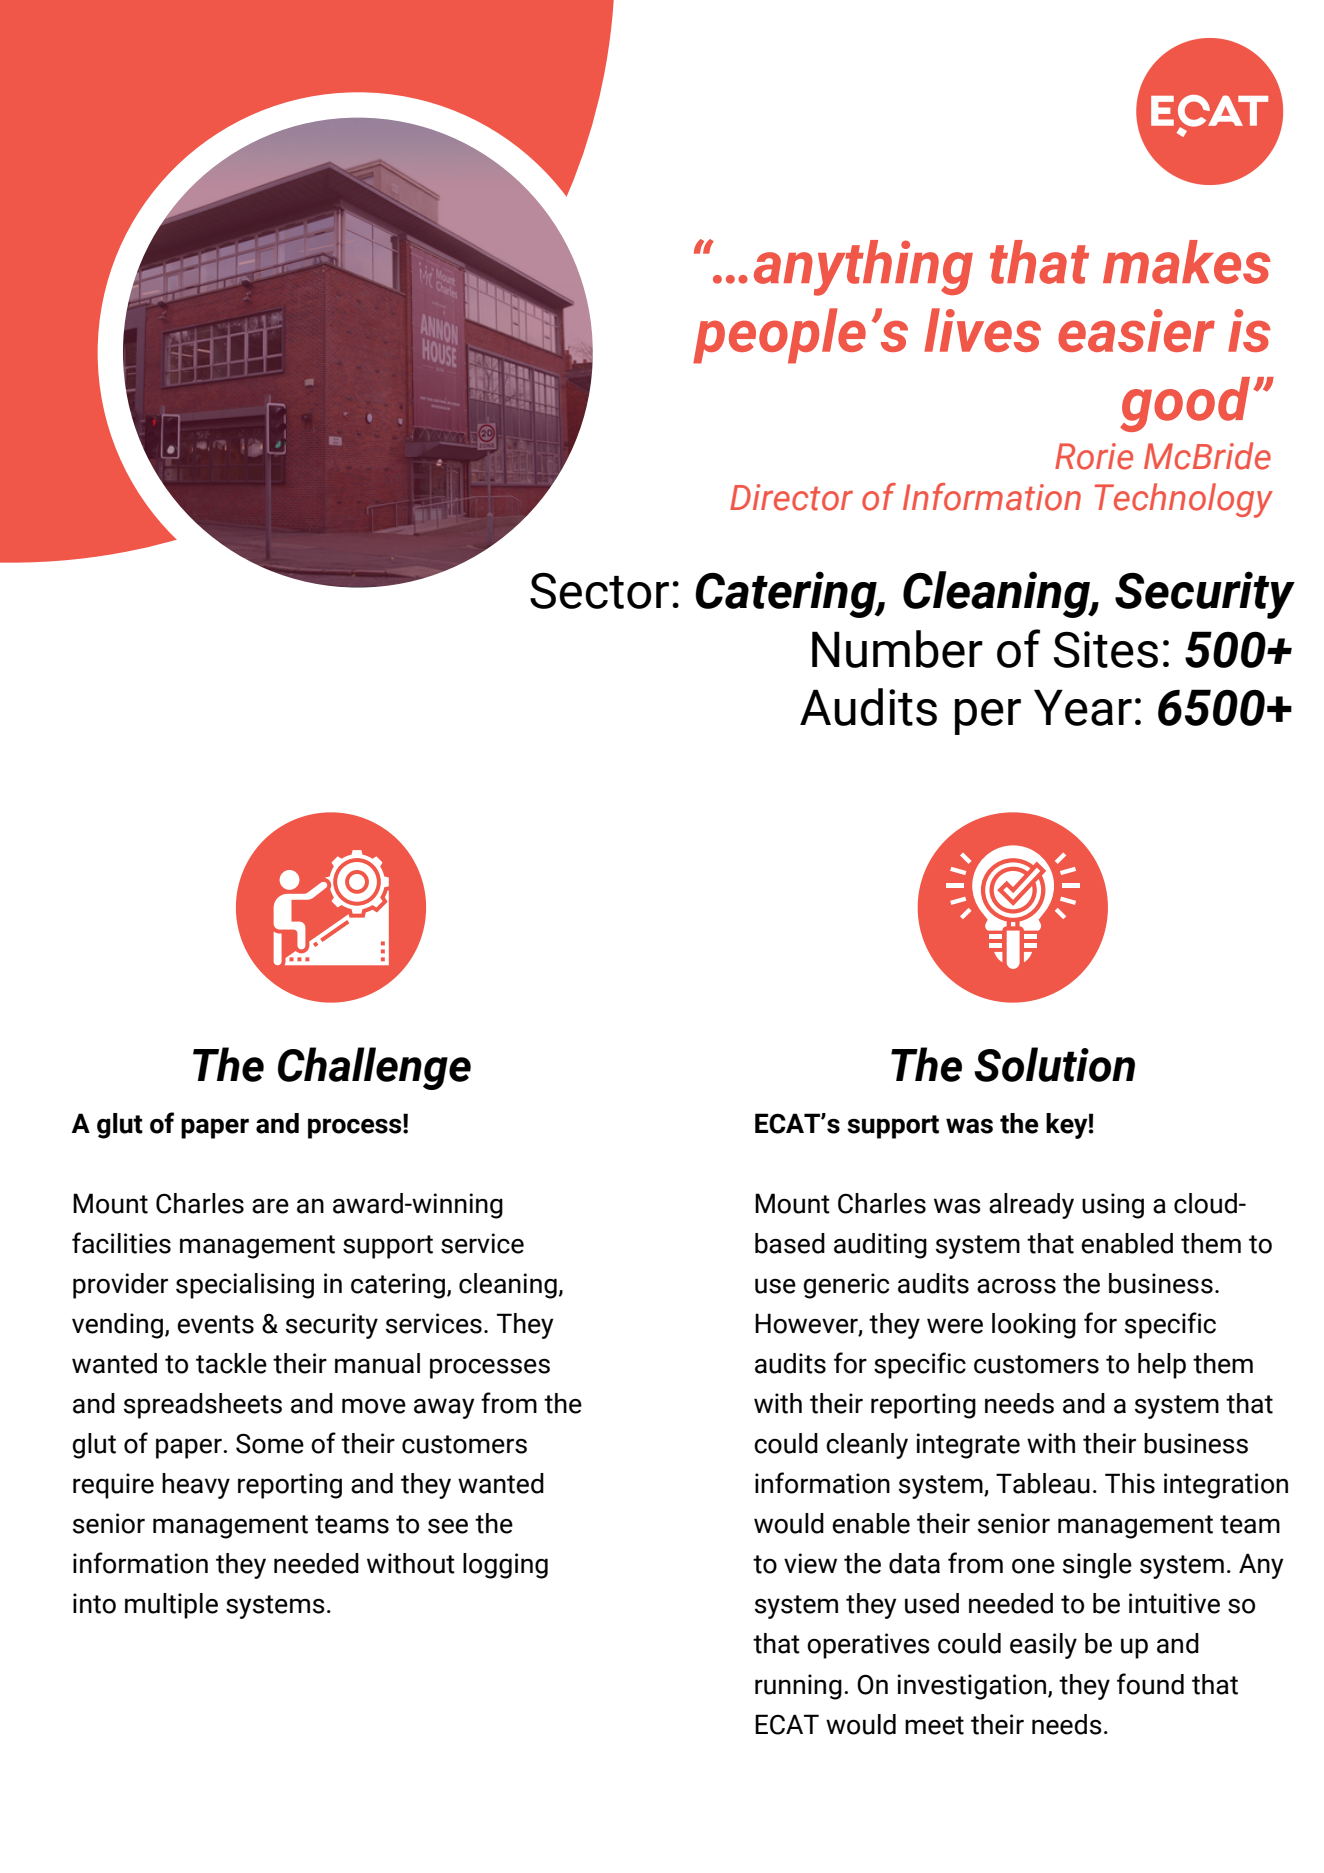 This document has height=1873, width=1324. What do you see at coordinates (863, 268) in the document?
I see `anything` at bounding box center [863, 268].
